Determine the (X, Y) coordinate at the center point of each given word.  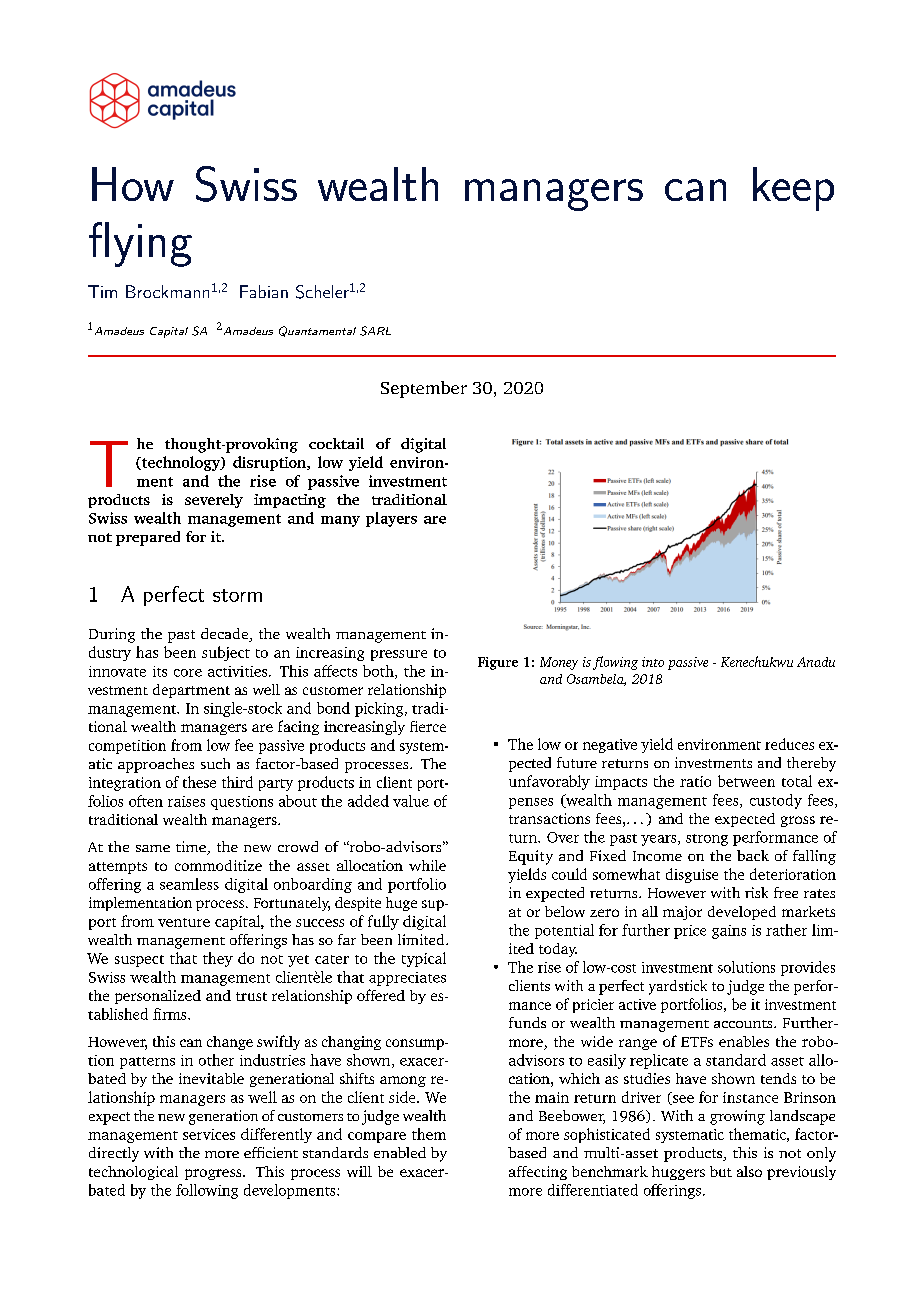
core (188, 673)
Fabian (264, 291)
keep (793, 189)
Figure (498, 663)
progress (214, 1174)
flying (140, 244)
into (653, 662)
